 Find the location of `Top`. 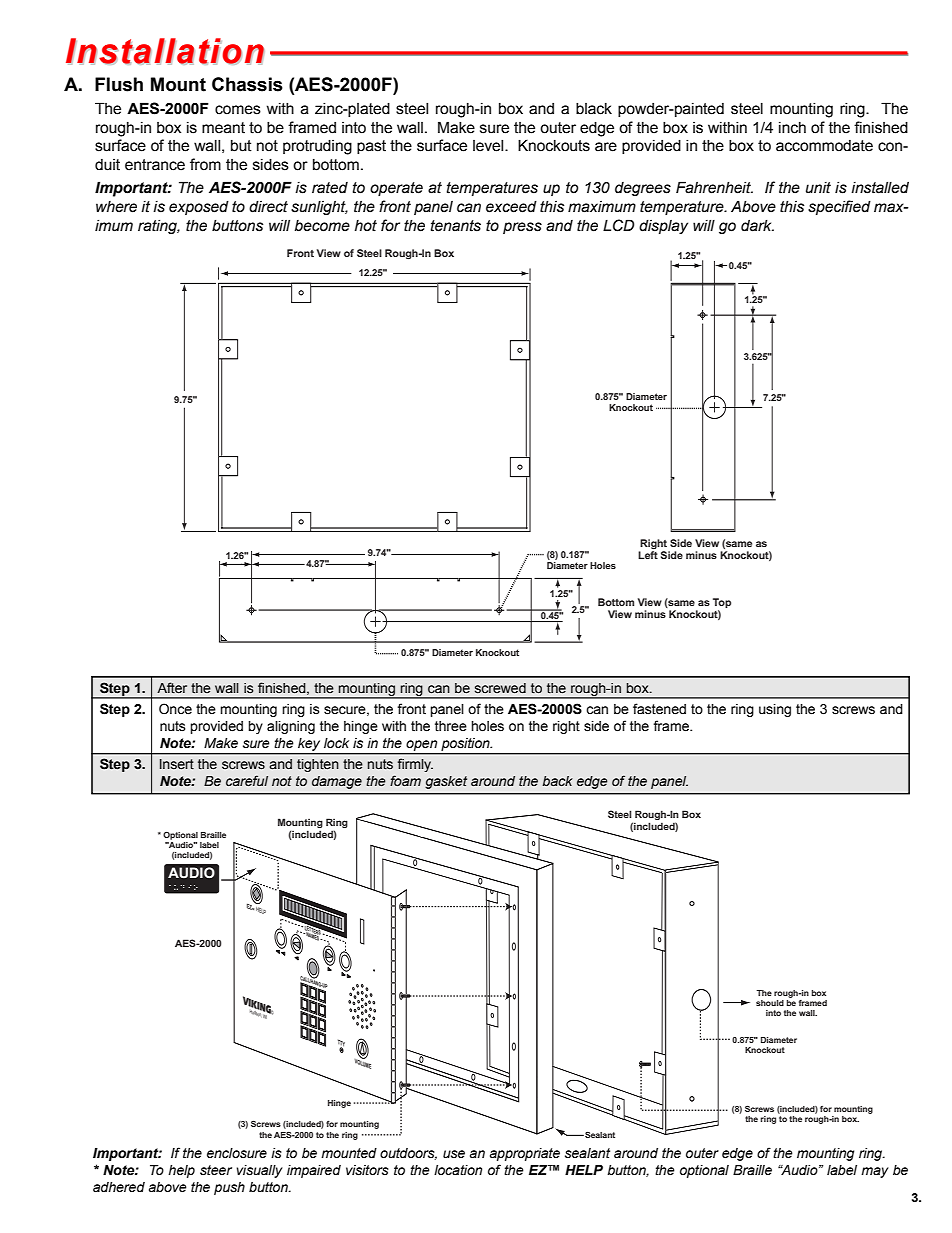

Top is located at coordinates (722, 603).
